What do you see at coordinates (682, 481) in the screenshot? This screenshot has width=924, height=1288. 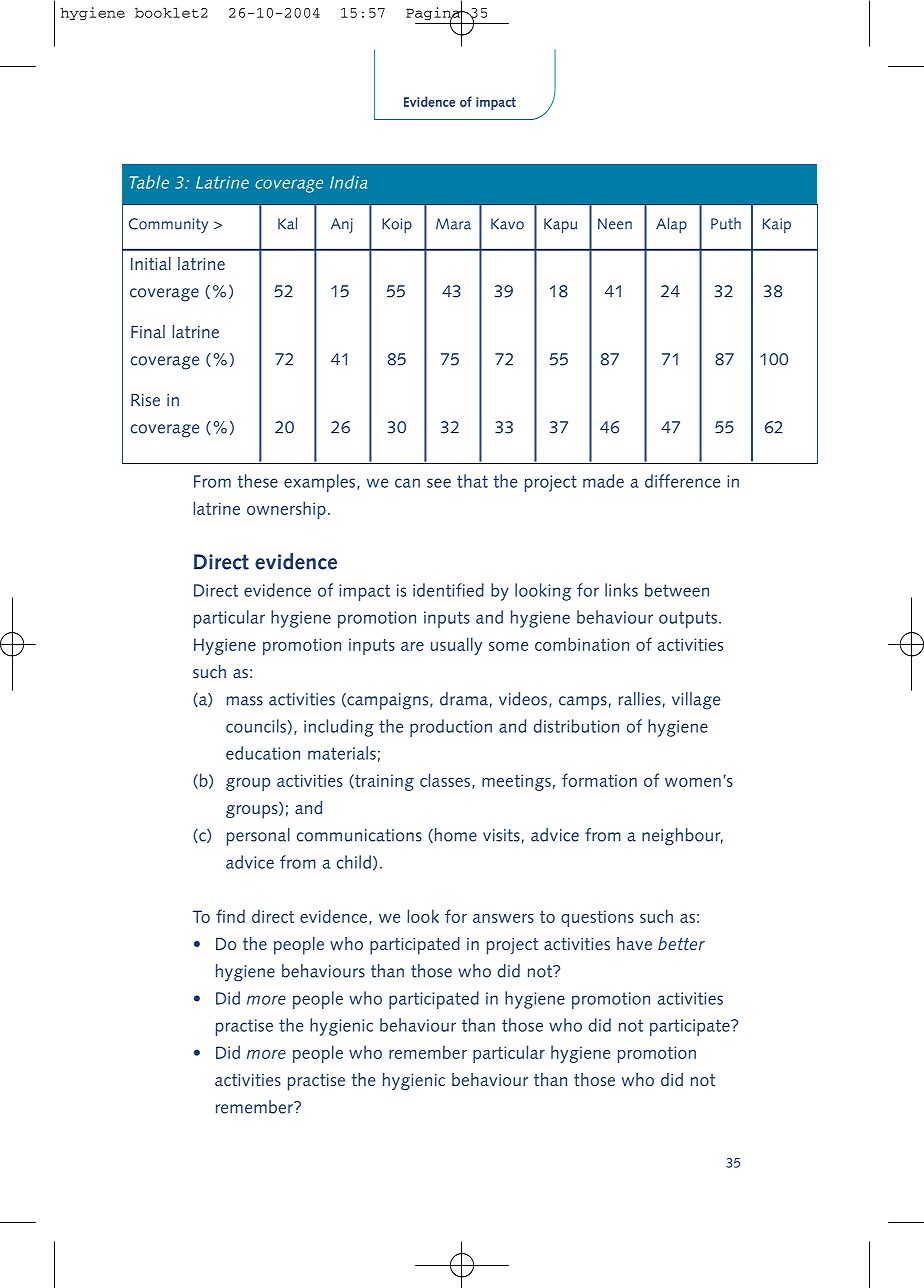 I see `difference` at bounding box center [682, 481].
